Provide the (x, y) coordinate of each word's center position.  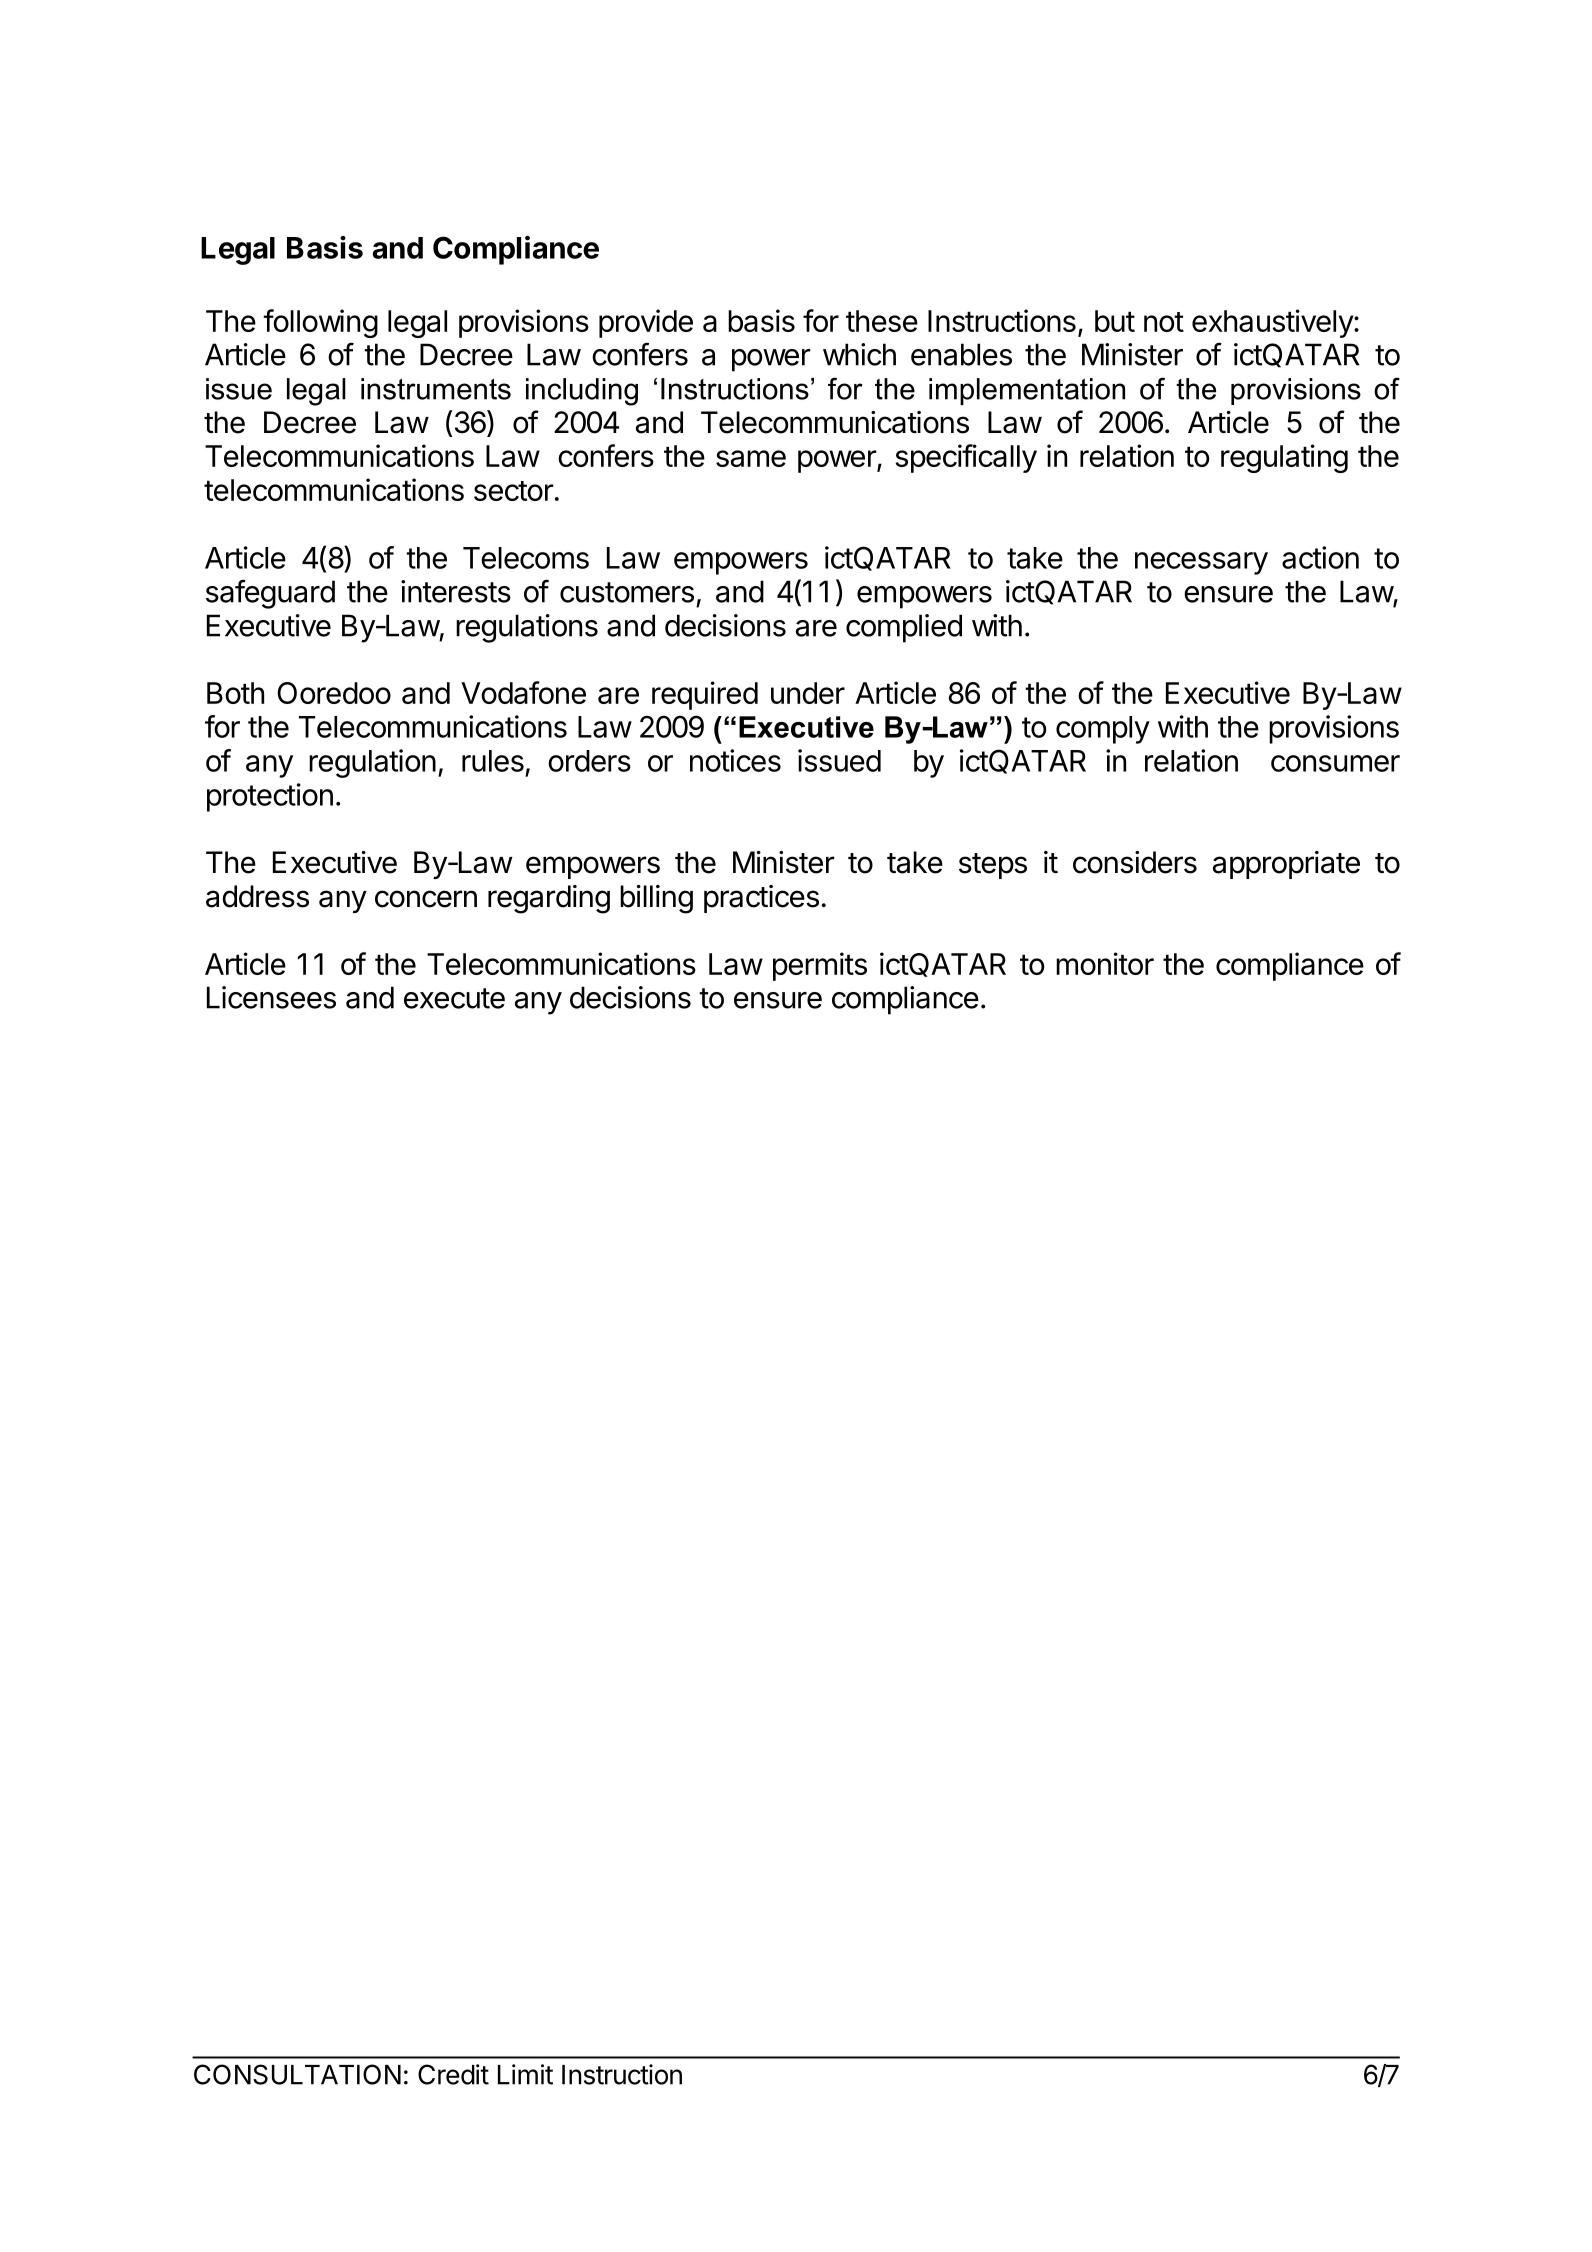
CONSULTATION (297, 2074)
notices (735, 760)
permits (820, 966)
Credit (453, 2074)
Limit (525, 2074)
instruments (436, 389)
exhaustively (1273, 323)
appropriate (1286, 865)
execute (454, 998)
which (859, 354)
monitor (1105, 963)
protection (270, 797)
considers (1135, 862)
